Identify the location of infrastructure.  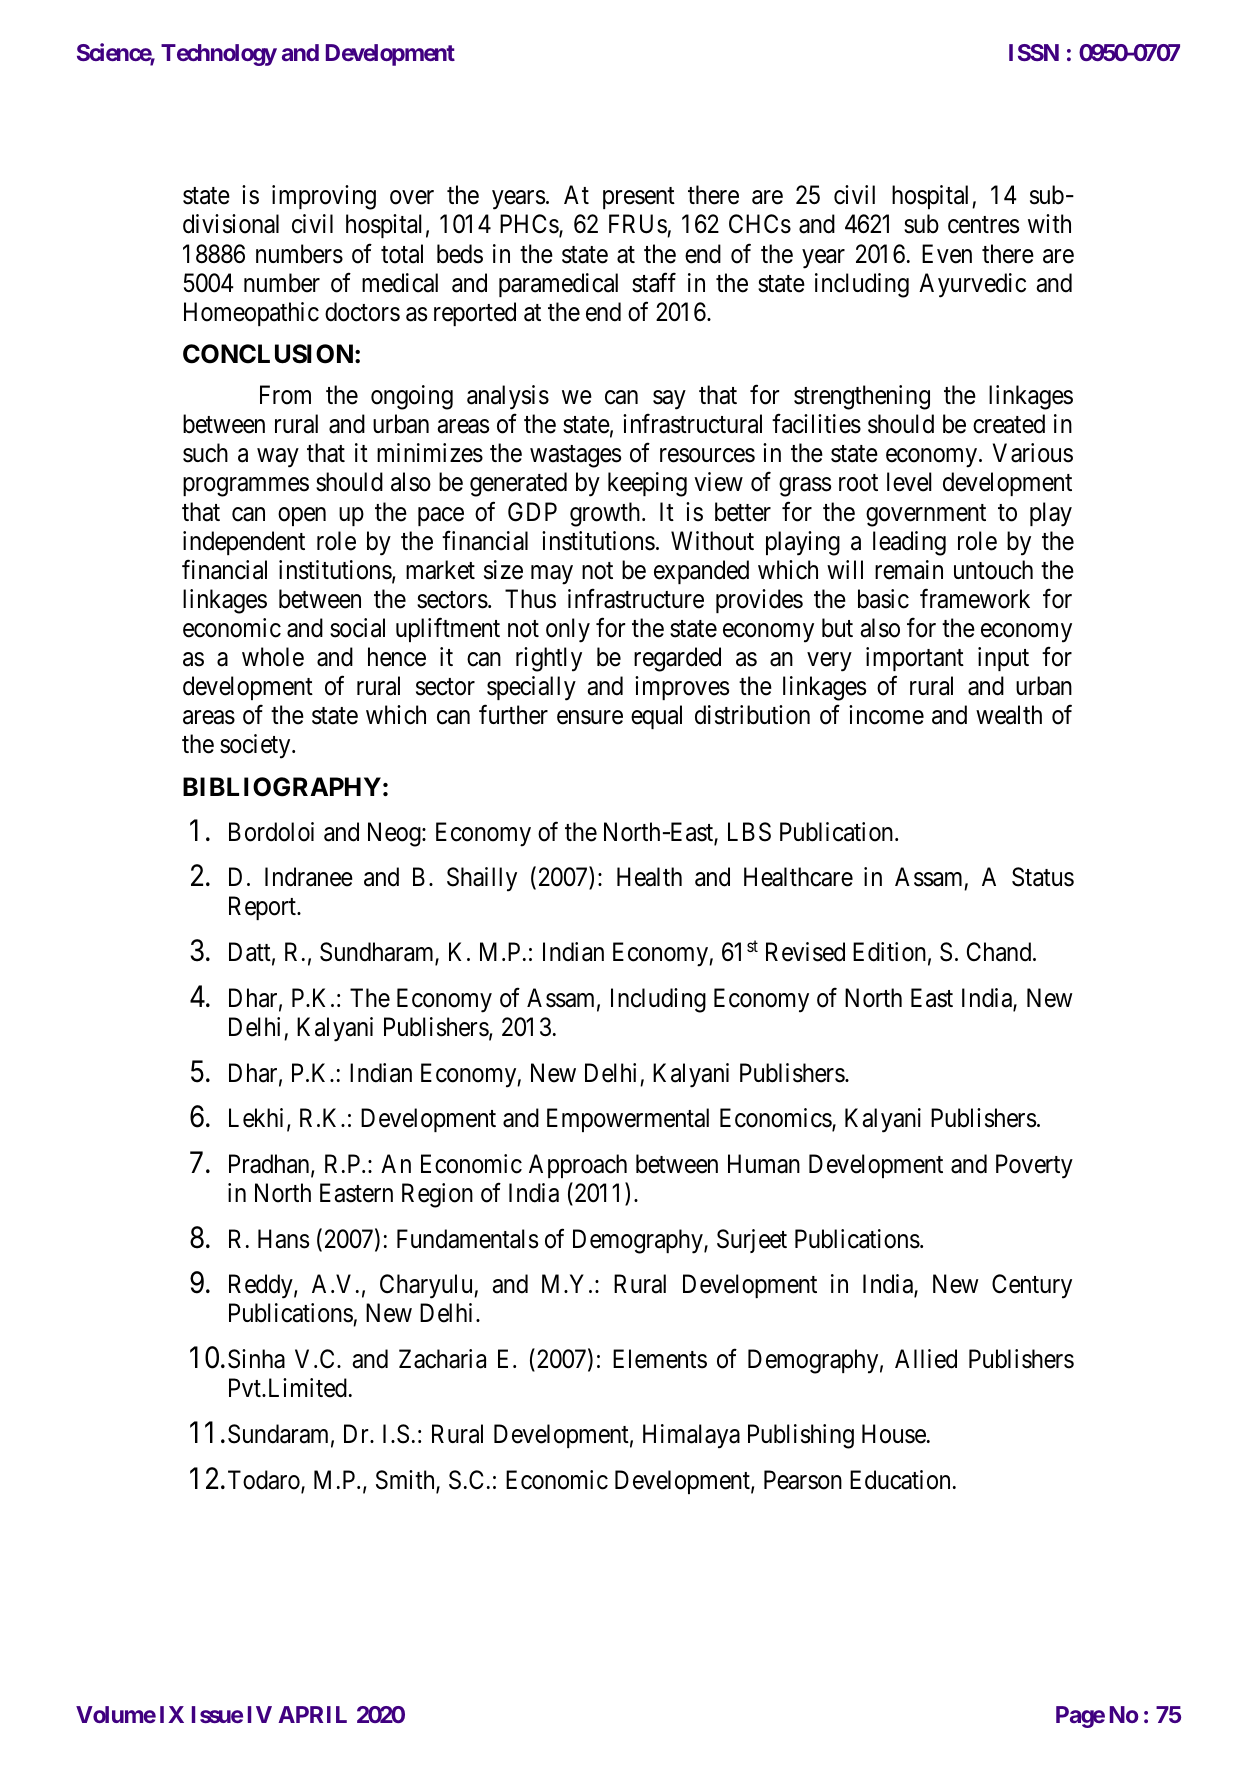
(636, 599).
